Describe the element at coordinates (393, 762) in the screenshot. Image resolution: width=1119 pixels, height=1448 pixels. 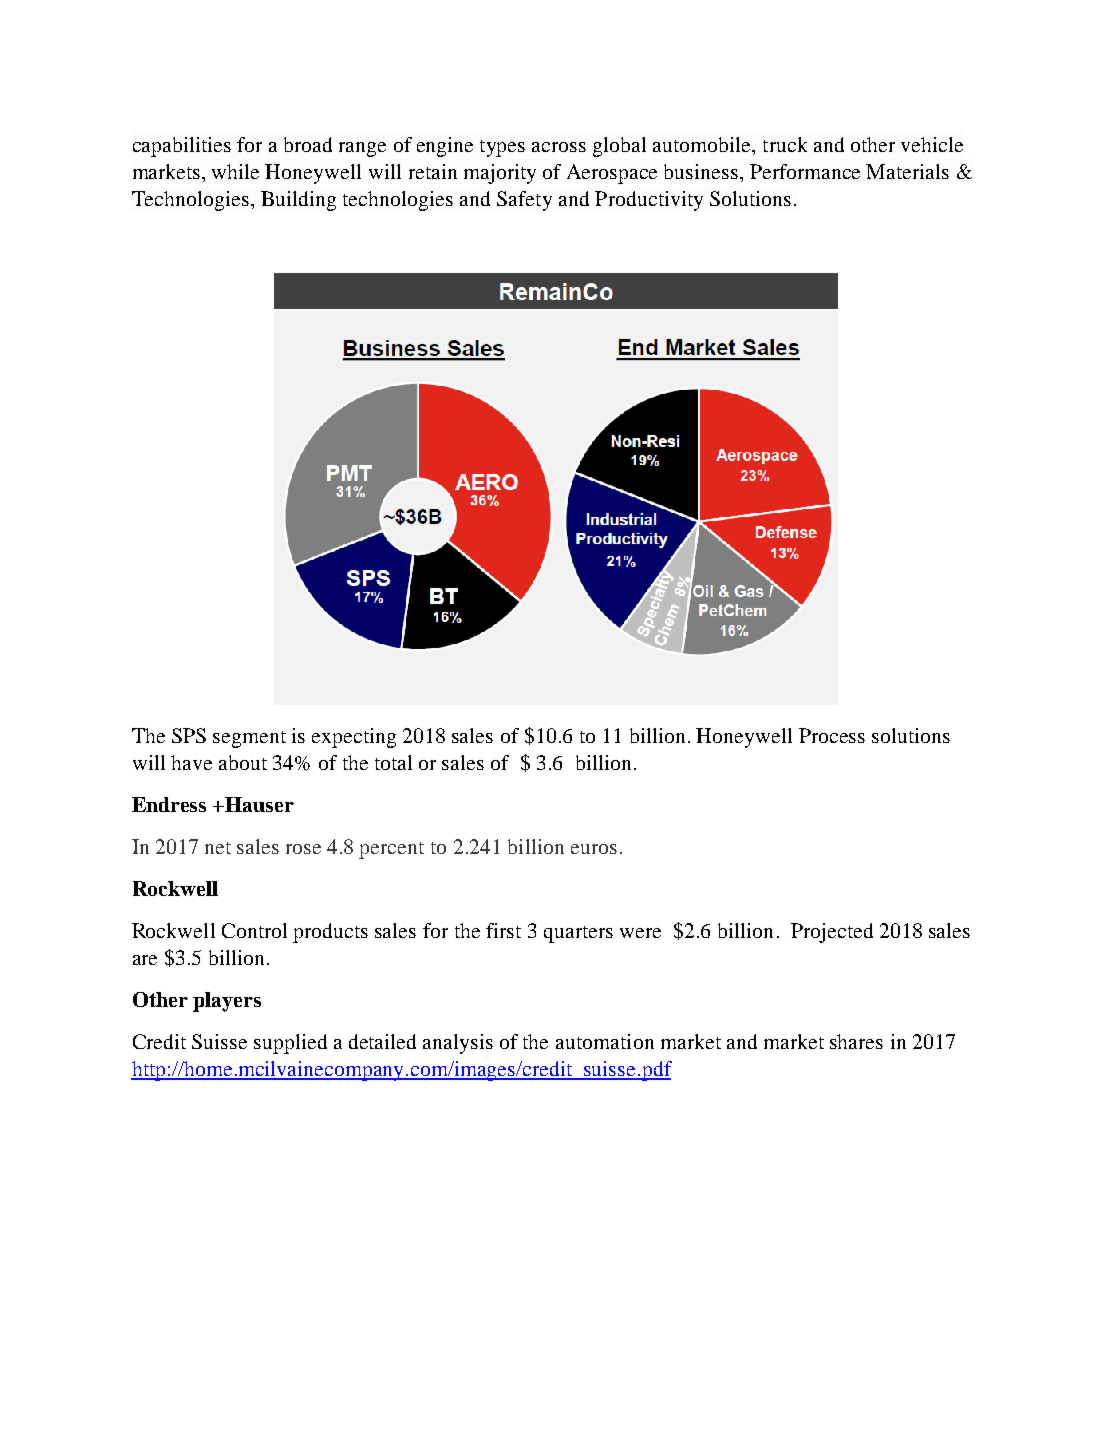
I see `total` at that location.
